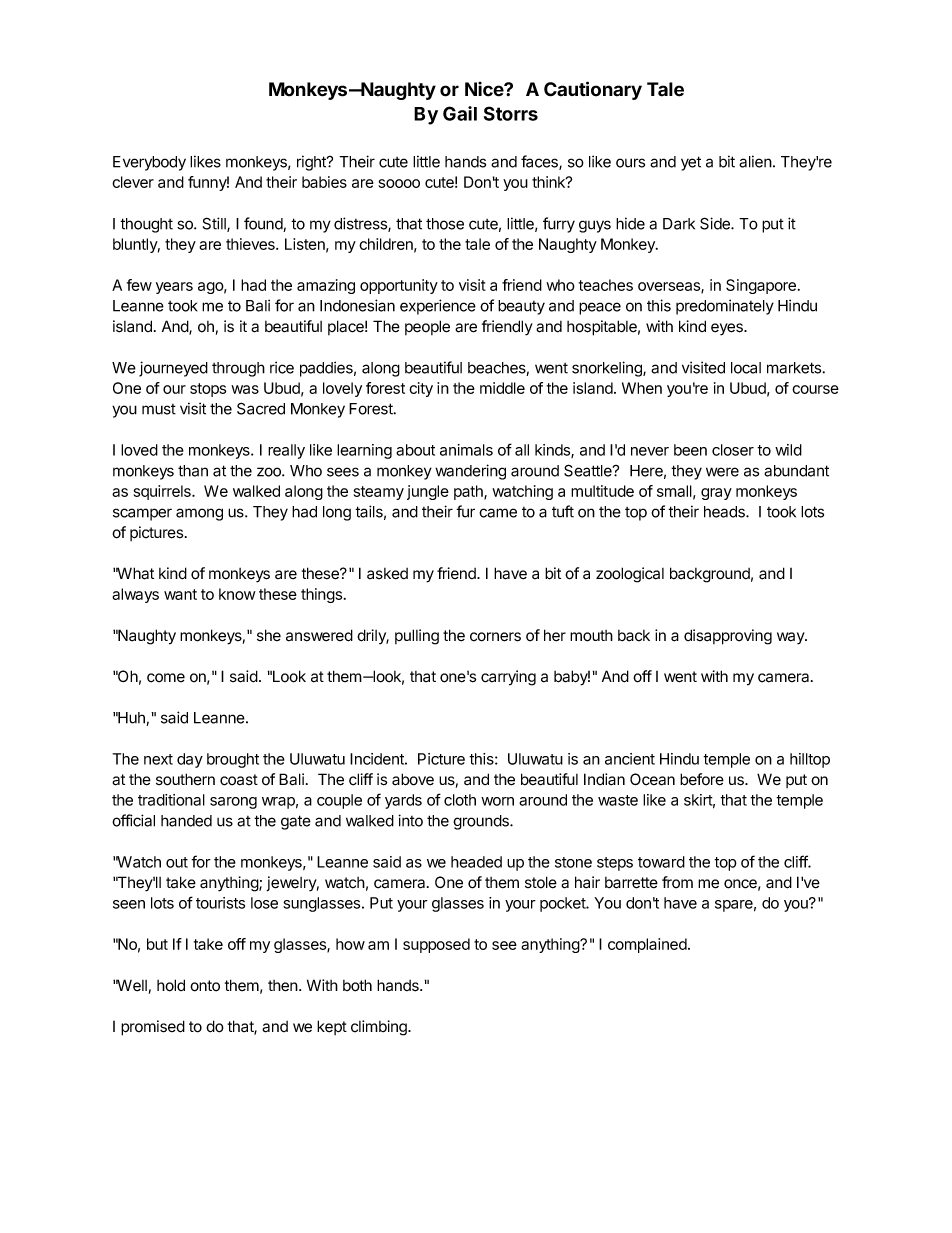  Describe the element at coordinates (436, 945) in the screenshot. I see `supposed` at that location.
